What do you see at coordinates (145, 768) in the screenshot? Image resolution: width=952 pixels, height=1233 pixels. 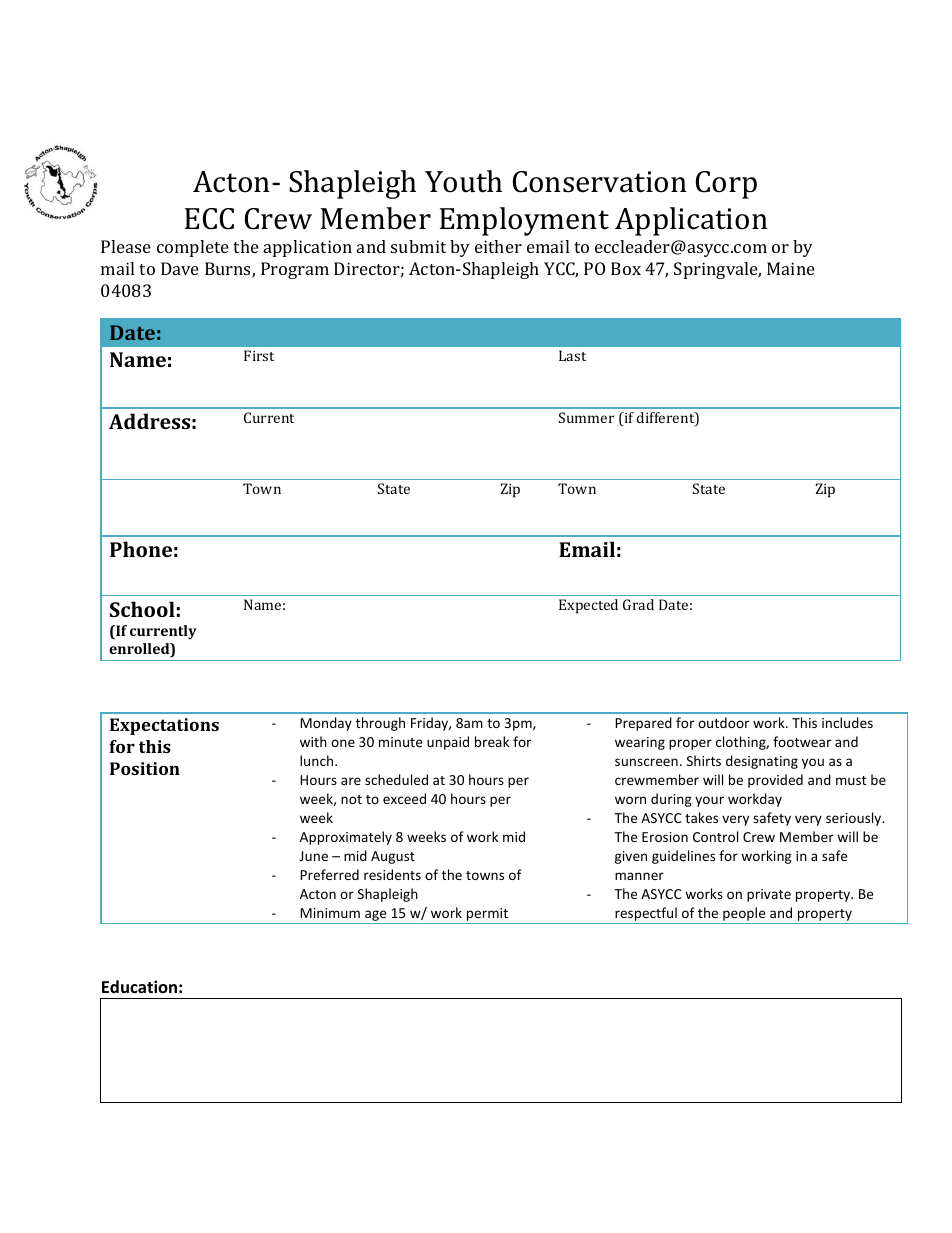 I see `Position` at bounding box center [145, 768].
